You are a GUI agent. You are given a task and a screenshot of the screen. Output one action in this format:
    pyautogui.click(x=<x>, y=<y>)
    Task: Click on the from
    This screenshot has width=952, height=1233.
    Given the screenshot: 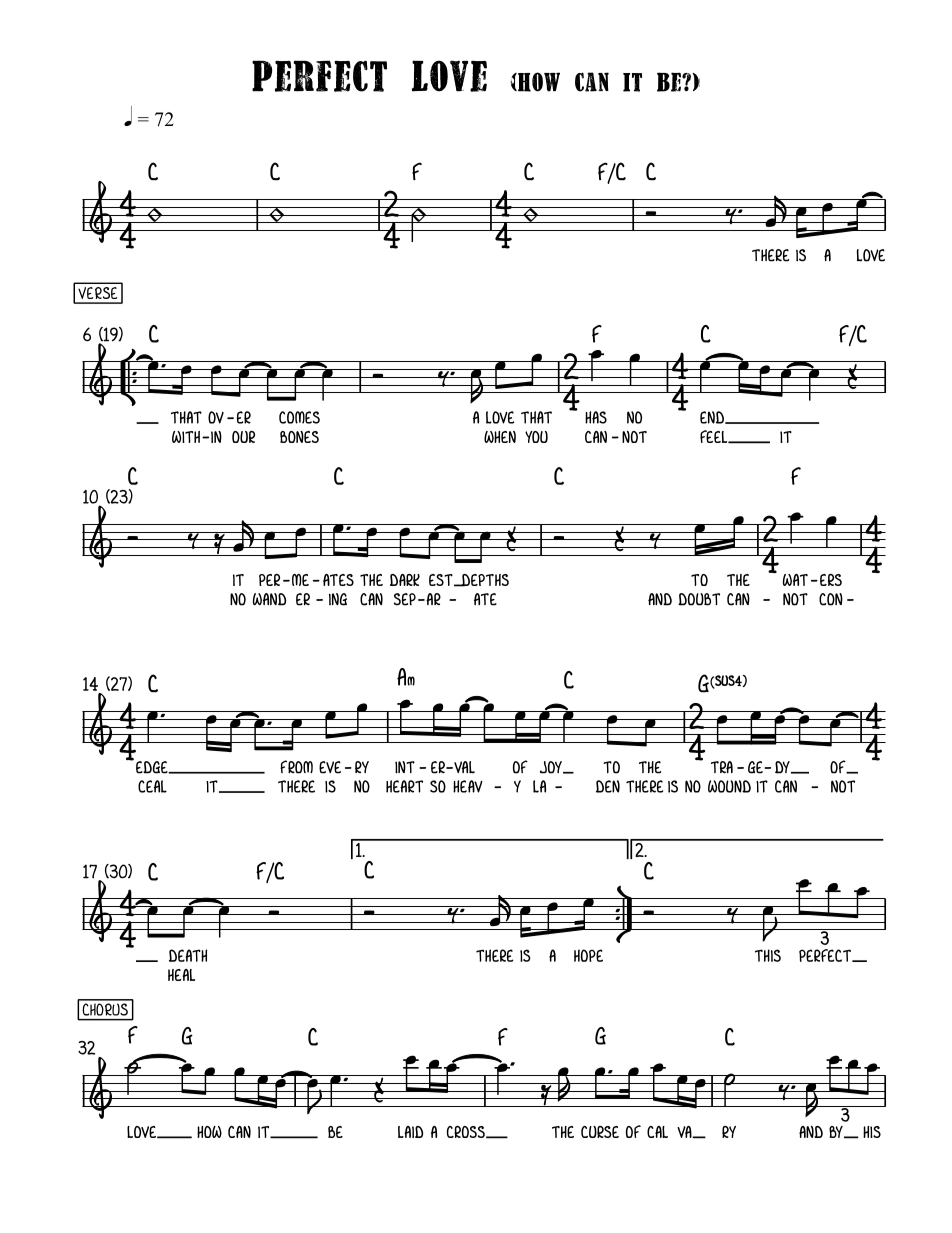 What is the action you would take?
    pyautogui.click(x=296, y=767)
